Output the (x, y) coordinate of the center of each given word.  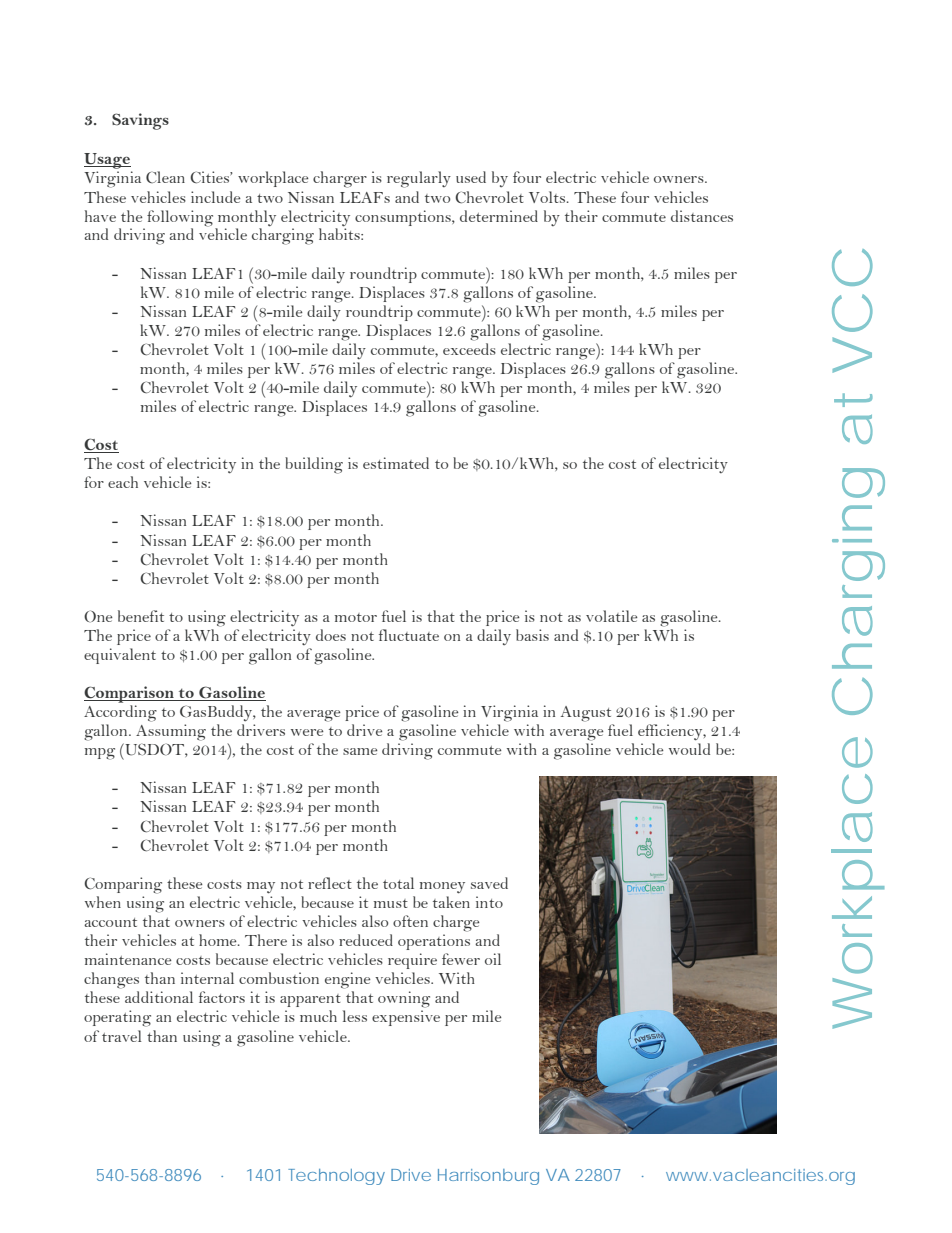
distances (702, 216)
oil (493, 959)
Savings (140, 121)
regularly (419, 179)
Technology (336, 1177)
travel (122, 1036)
